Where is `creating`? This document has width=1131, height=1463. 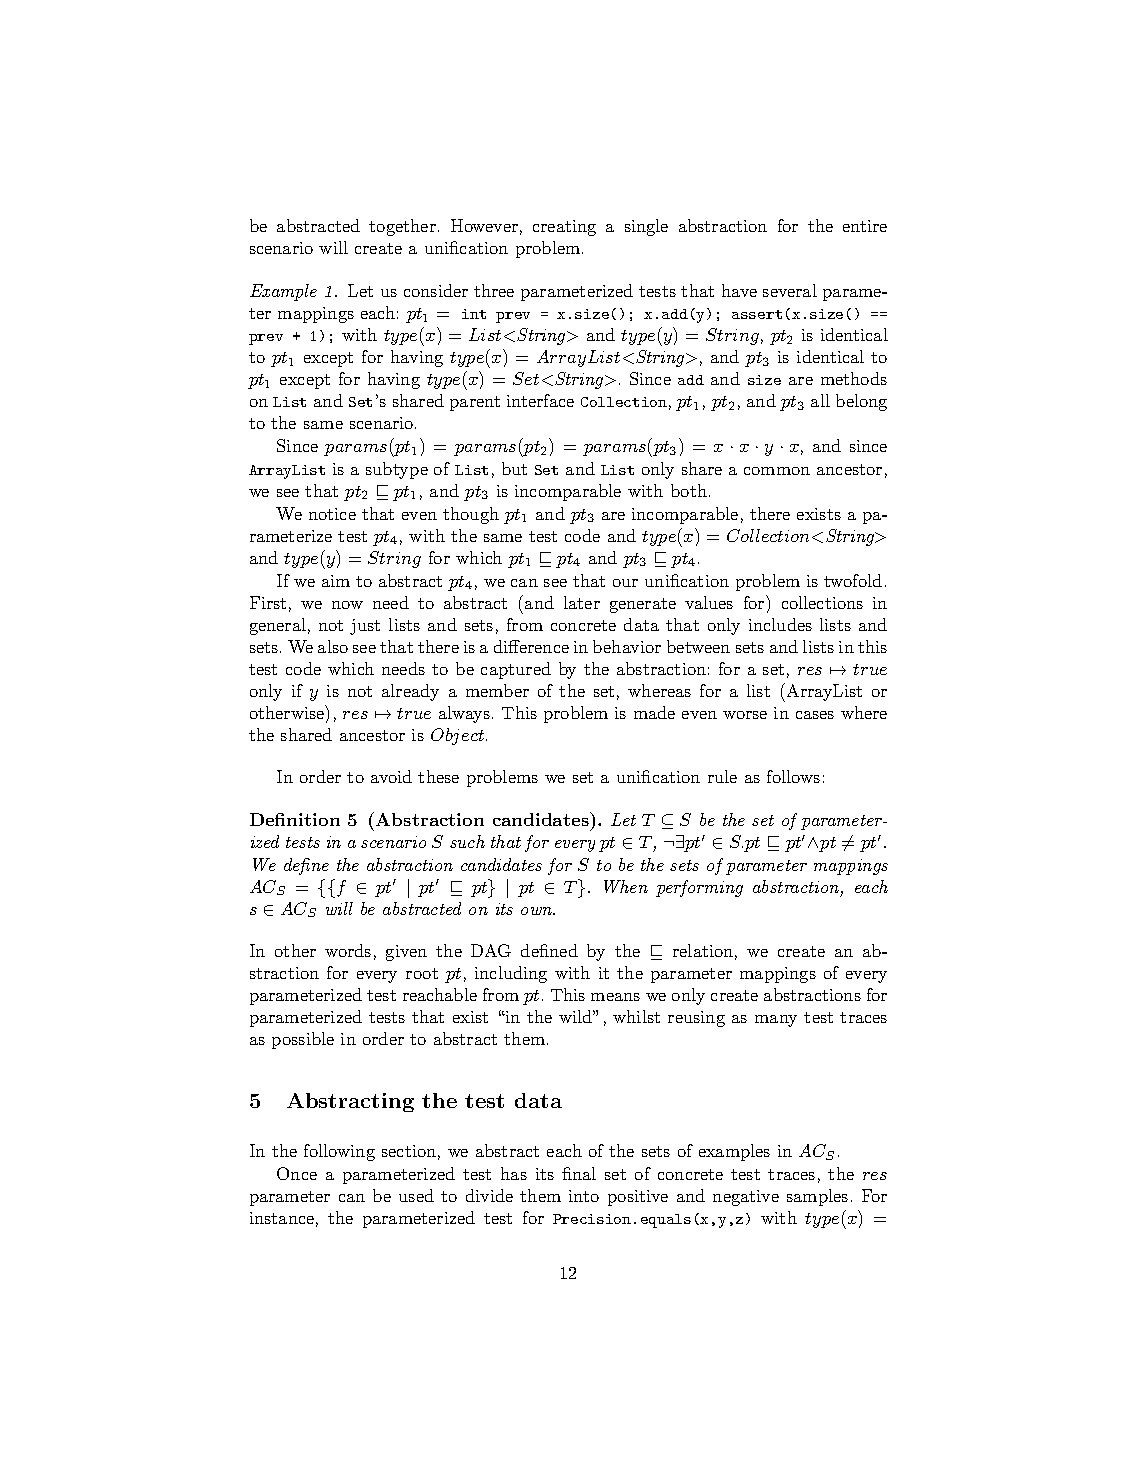
creating is located at coordinates (564, 228).
